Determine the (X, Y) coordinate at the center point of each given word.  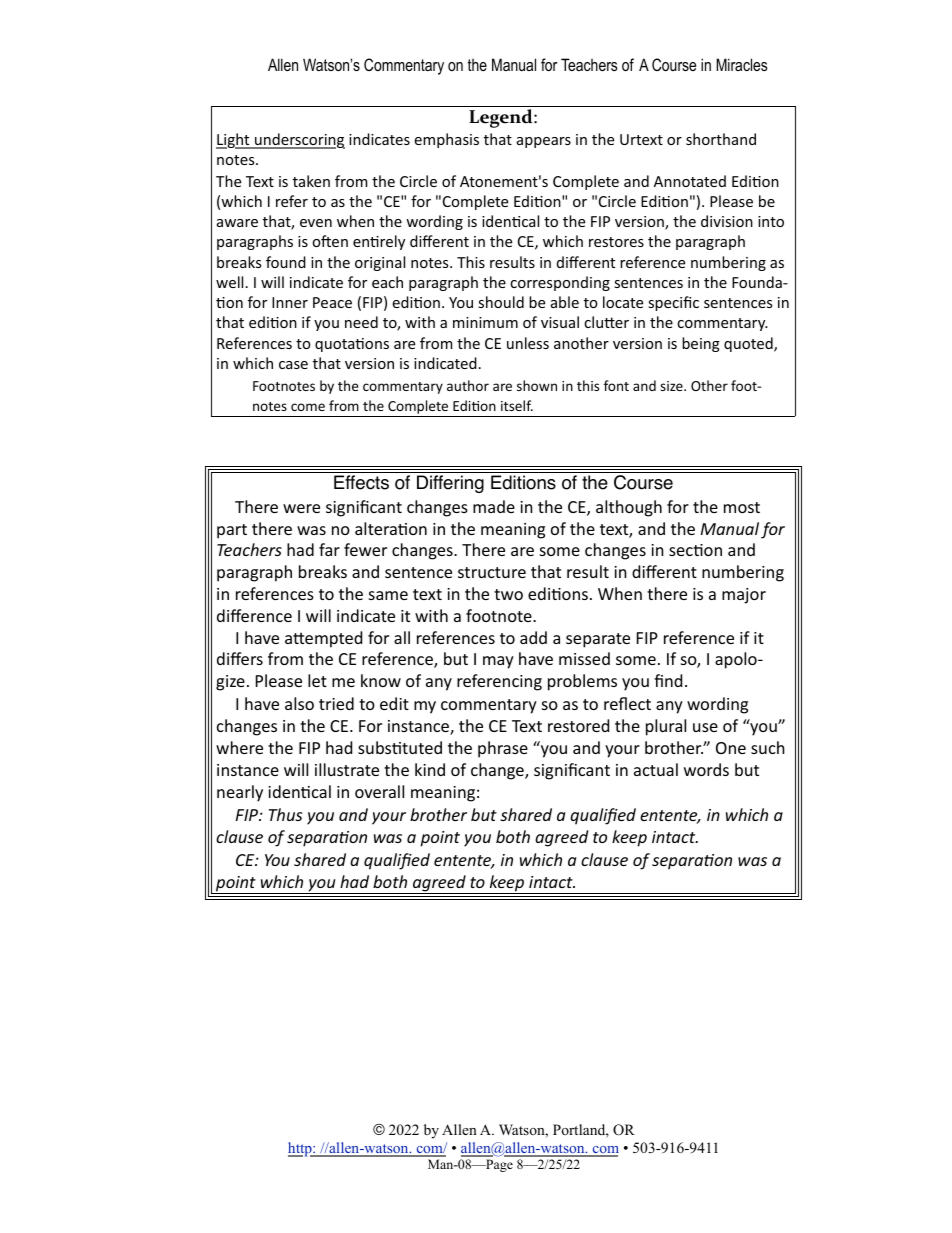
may (498, 662)
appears (544, 142)
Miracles (742, 64)
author (468, 385)
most (742, 507)
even (316, 223)
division (727, 221)
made (494, 506)
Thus (285, 814)
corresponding (560, 283)
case (293, 365)
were (301, 508)
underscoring (299, 141)
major (744, 596)
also (299, 703)
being (701, 344)
